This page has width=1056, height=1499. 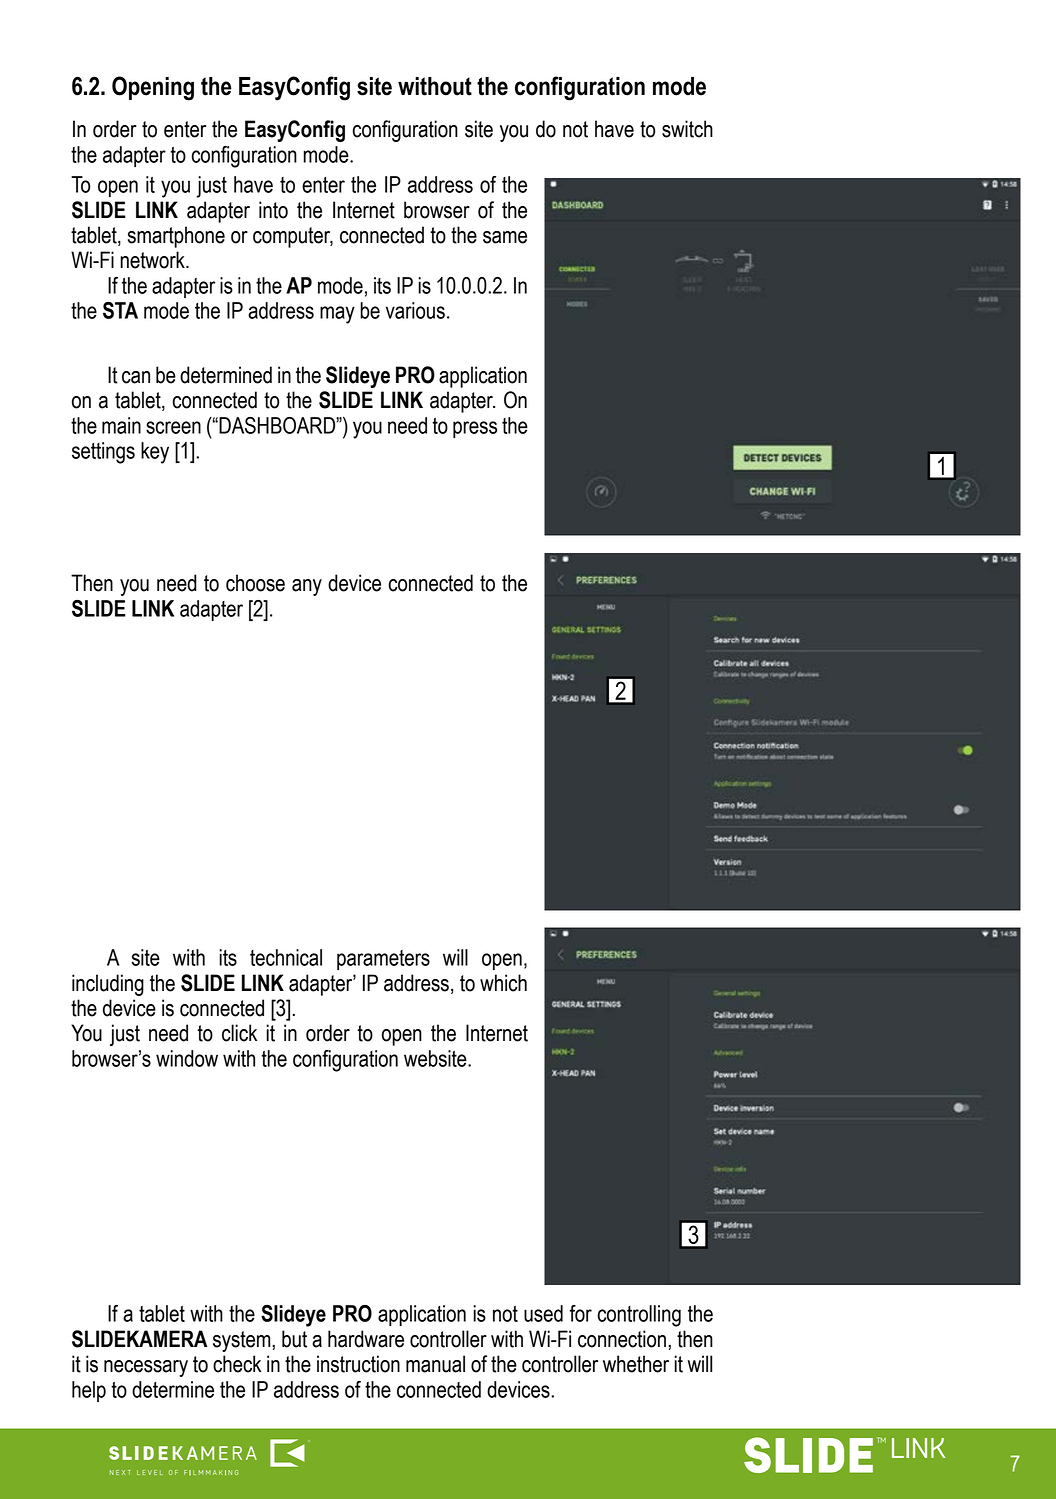 I want to click on for, so click(x=580, y=1313).
